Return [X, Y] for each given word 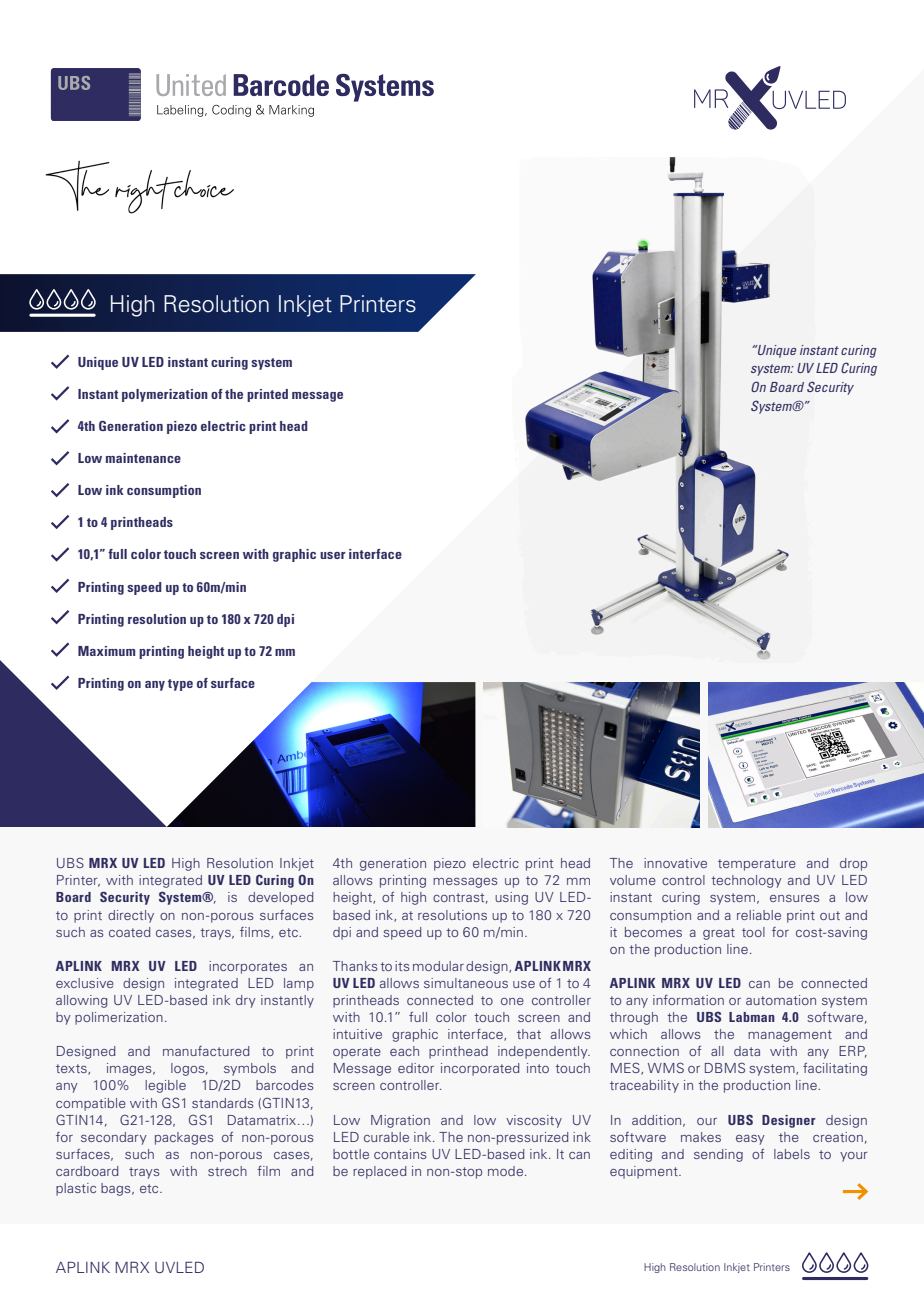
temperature [757, 865]
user [333, 555]
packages [184, 1138]
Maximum [106, 651]
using [511, 898]
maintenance [143, 458]
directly [131, 916]
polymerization [165, 395]
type [180, 685]
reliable [759, 915]
